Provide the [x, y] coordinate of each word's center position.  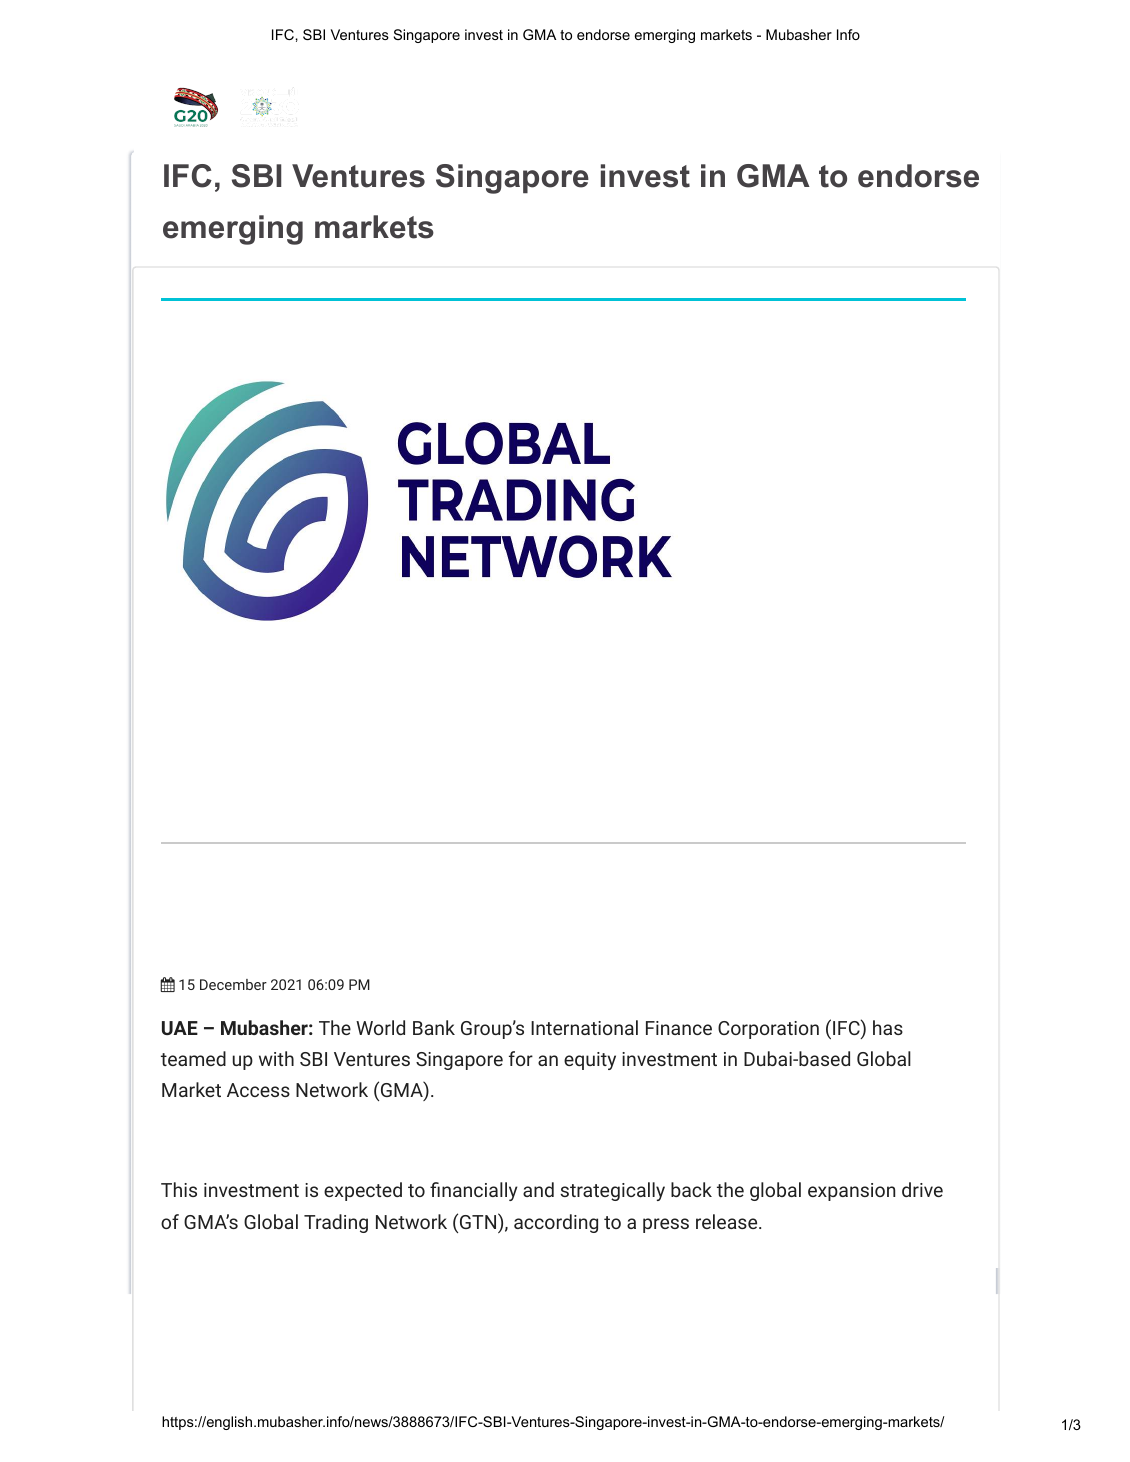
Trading [336, 1223]
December [233, 984]
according [556, 1223]
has [888, 1027]
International [584, 1027]
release [726, 1221]
